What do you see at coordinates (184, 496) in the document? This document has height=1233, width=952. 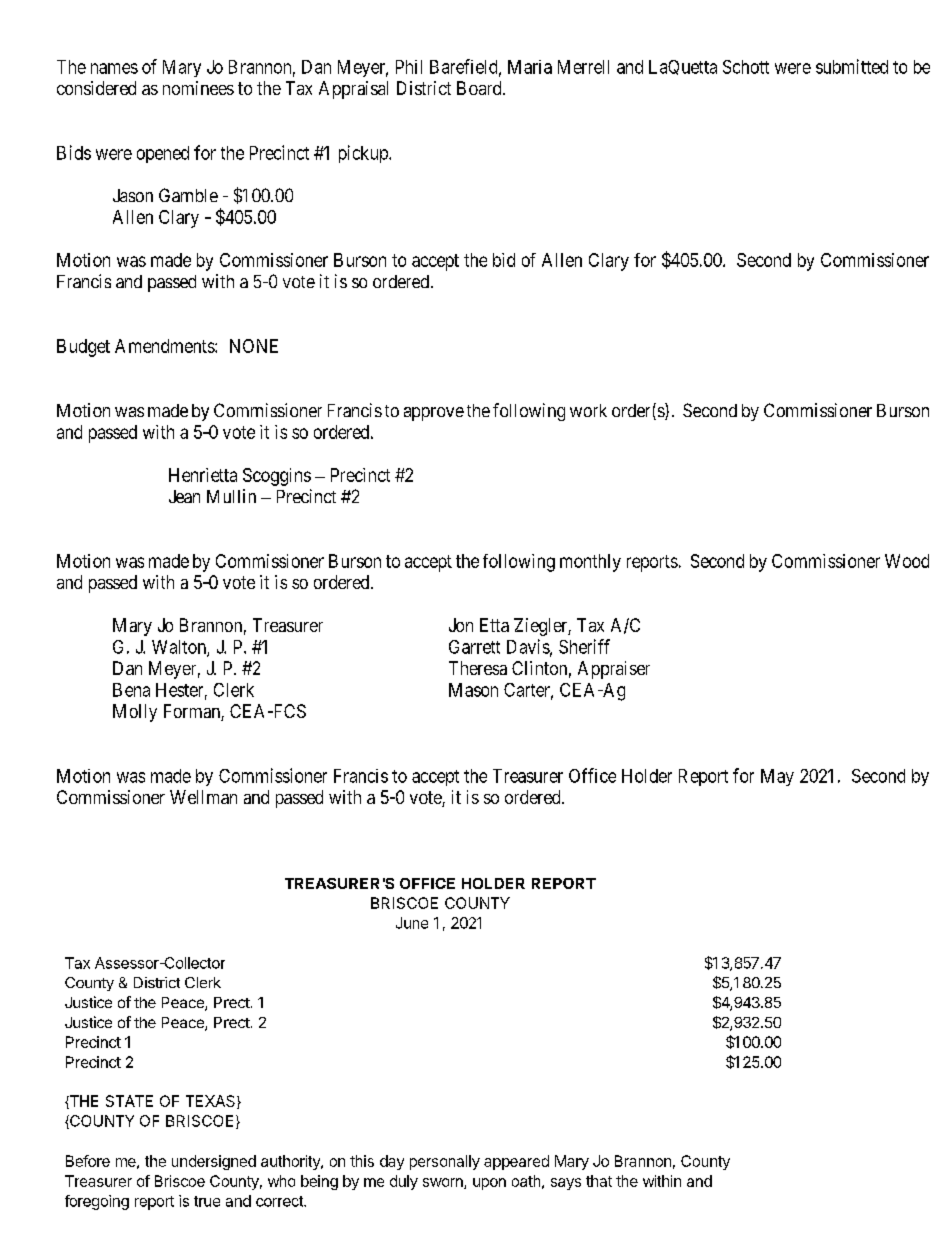 I see `Jean` at bounding box center [184, 496].
